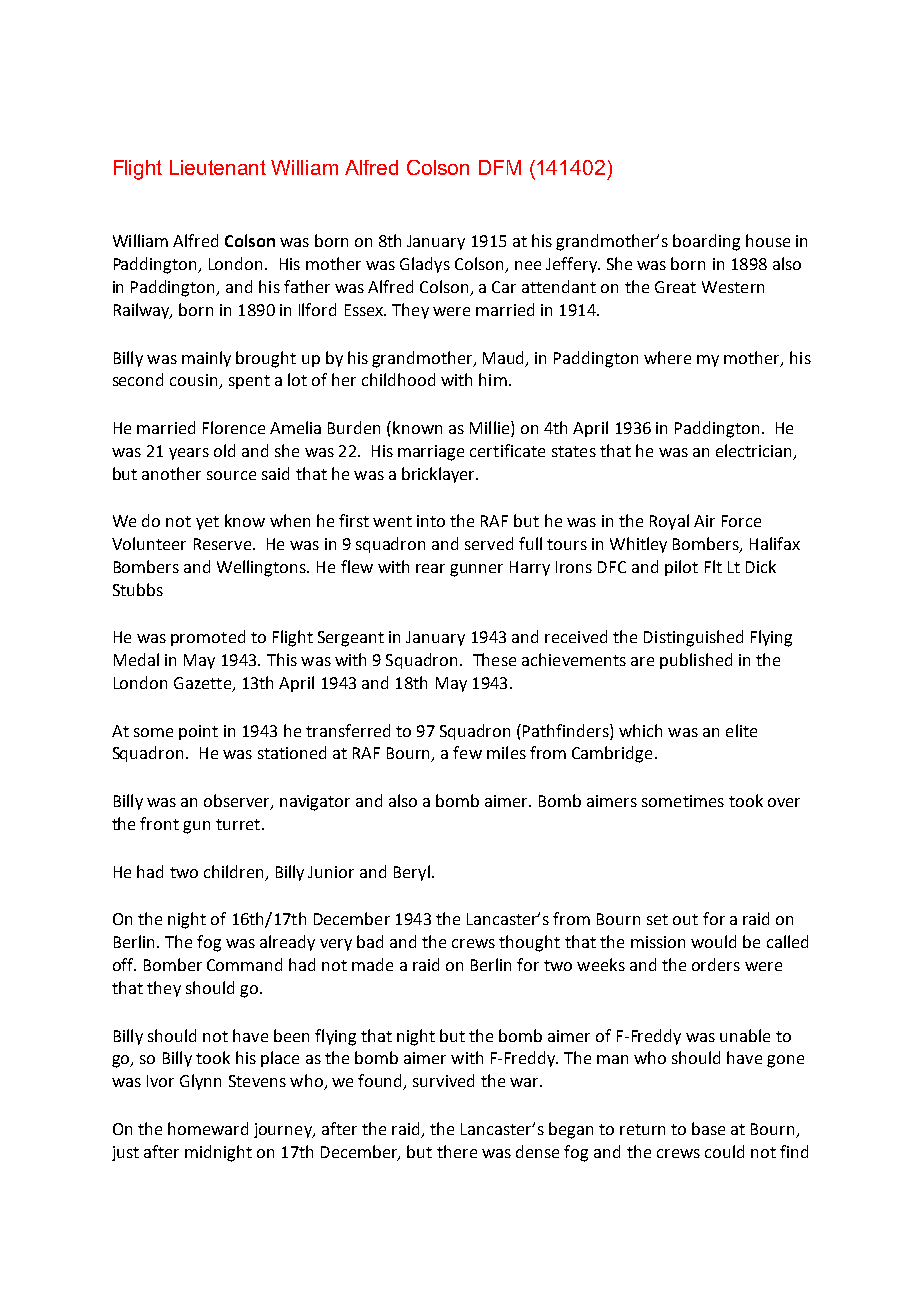 This screenshot has width=924, height=1308. Describe the element at coordinates (457, 1151) in the screenshot. I see `there` at that location.
